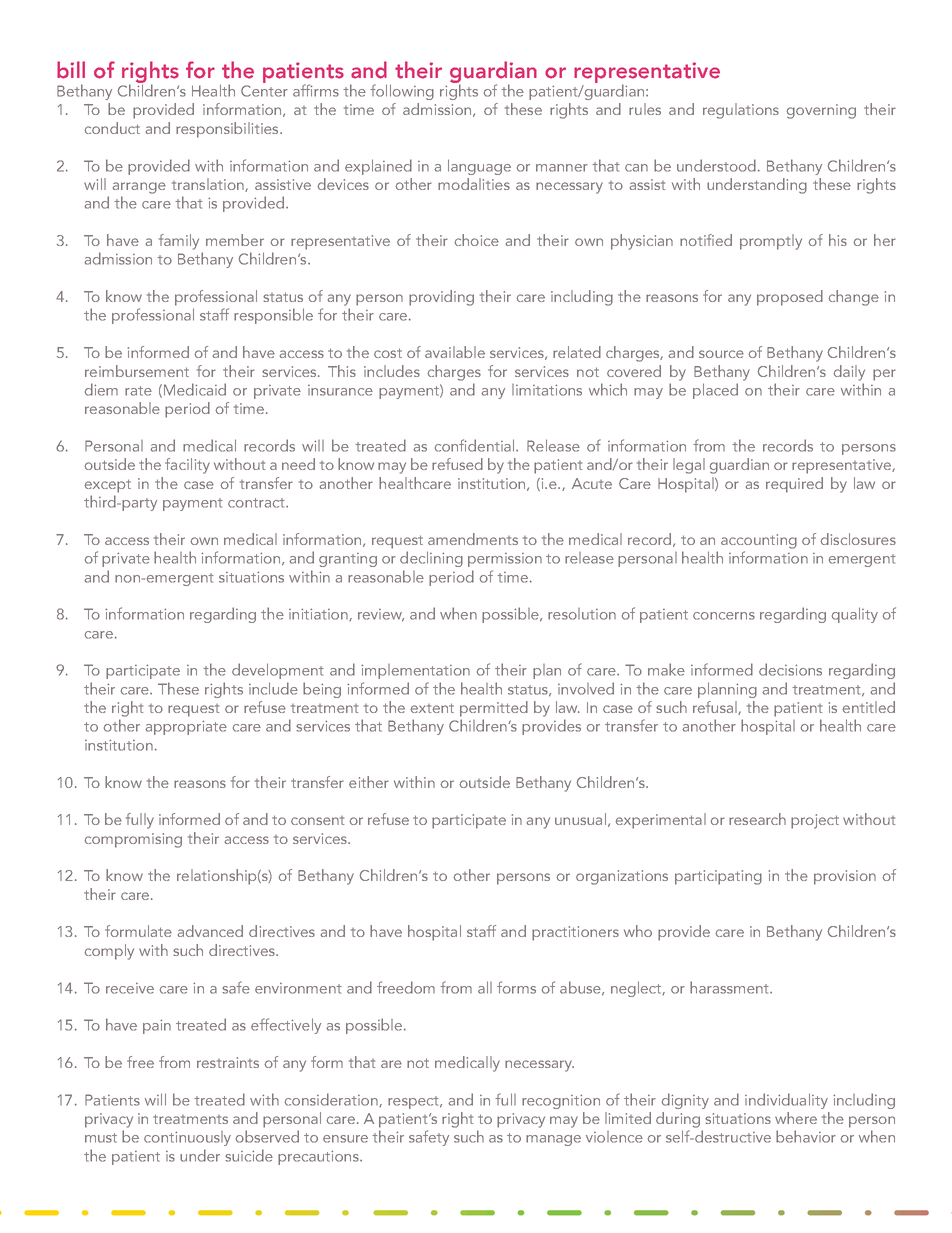  What do you see at coordinates (187, 1138) in the document?
I see `continuously` at bounding box center [187, 1138].
